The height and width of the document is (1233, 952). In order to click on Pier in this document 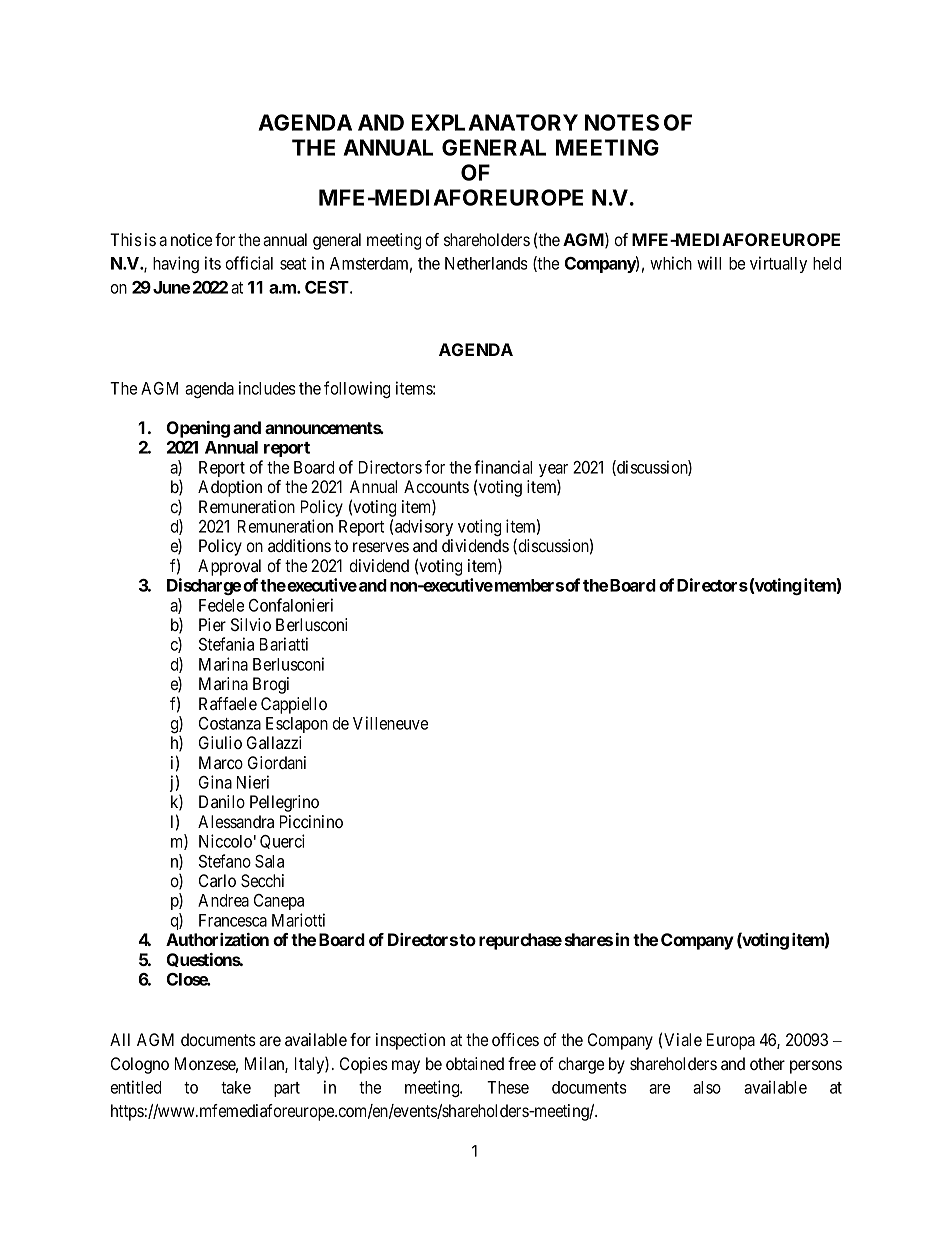, I will do `click(212, 624)`.
